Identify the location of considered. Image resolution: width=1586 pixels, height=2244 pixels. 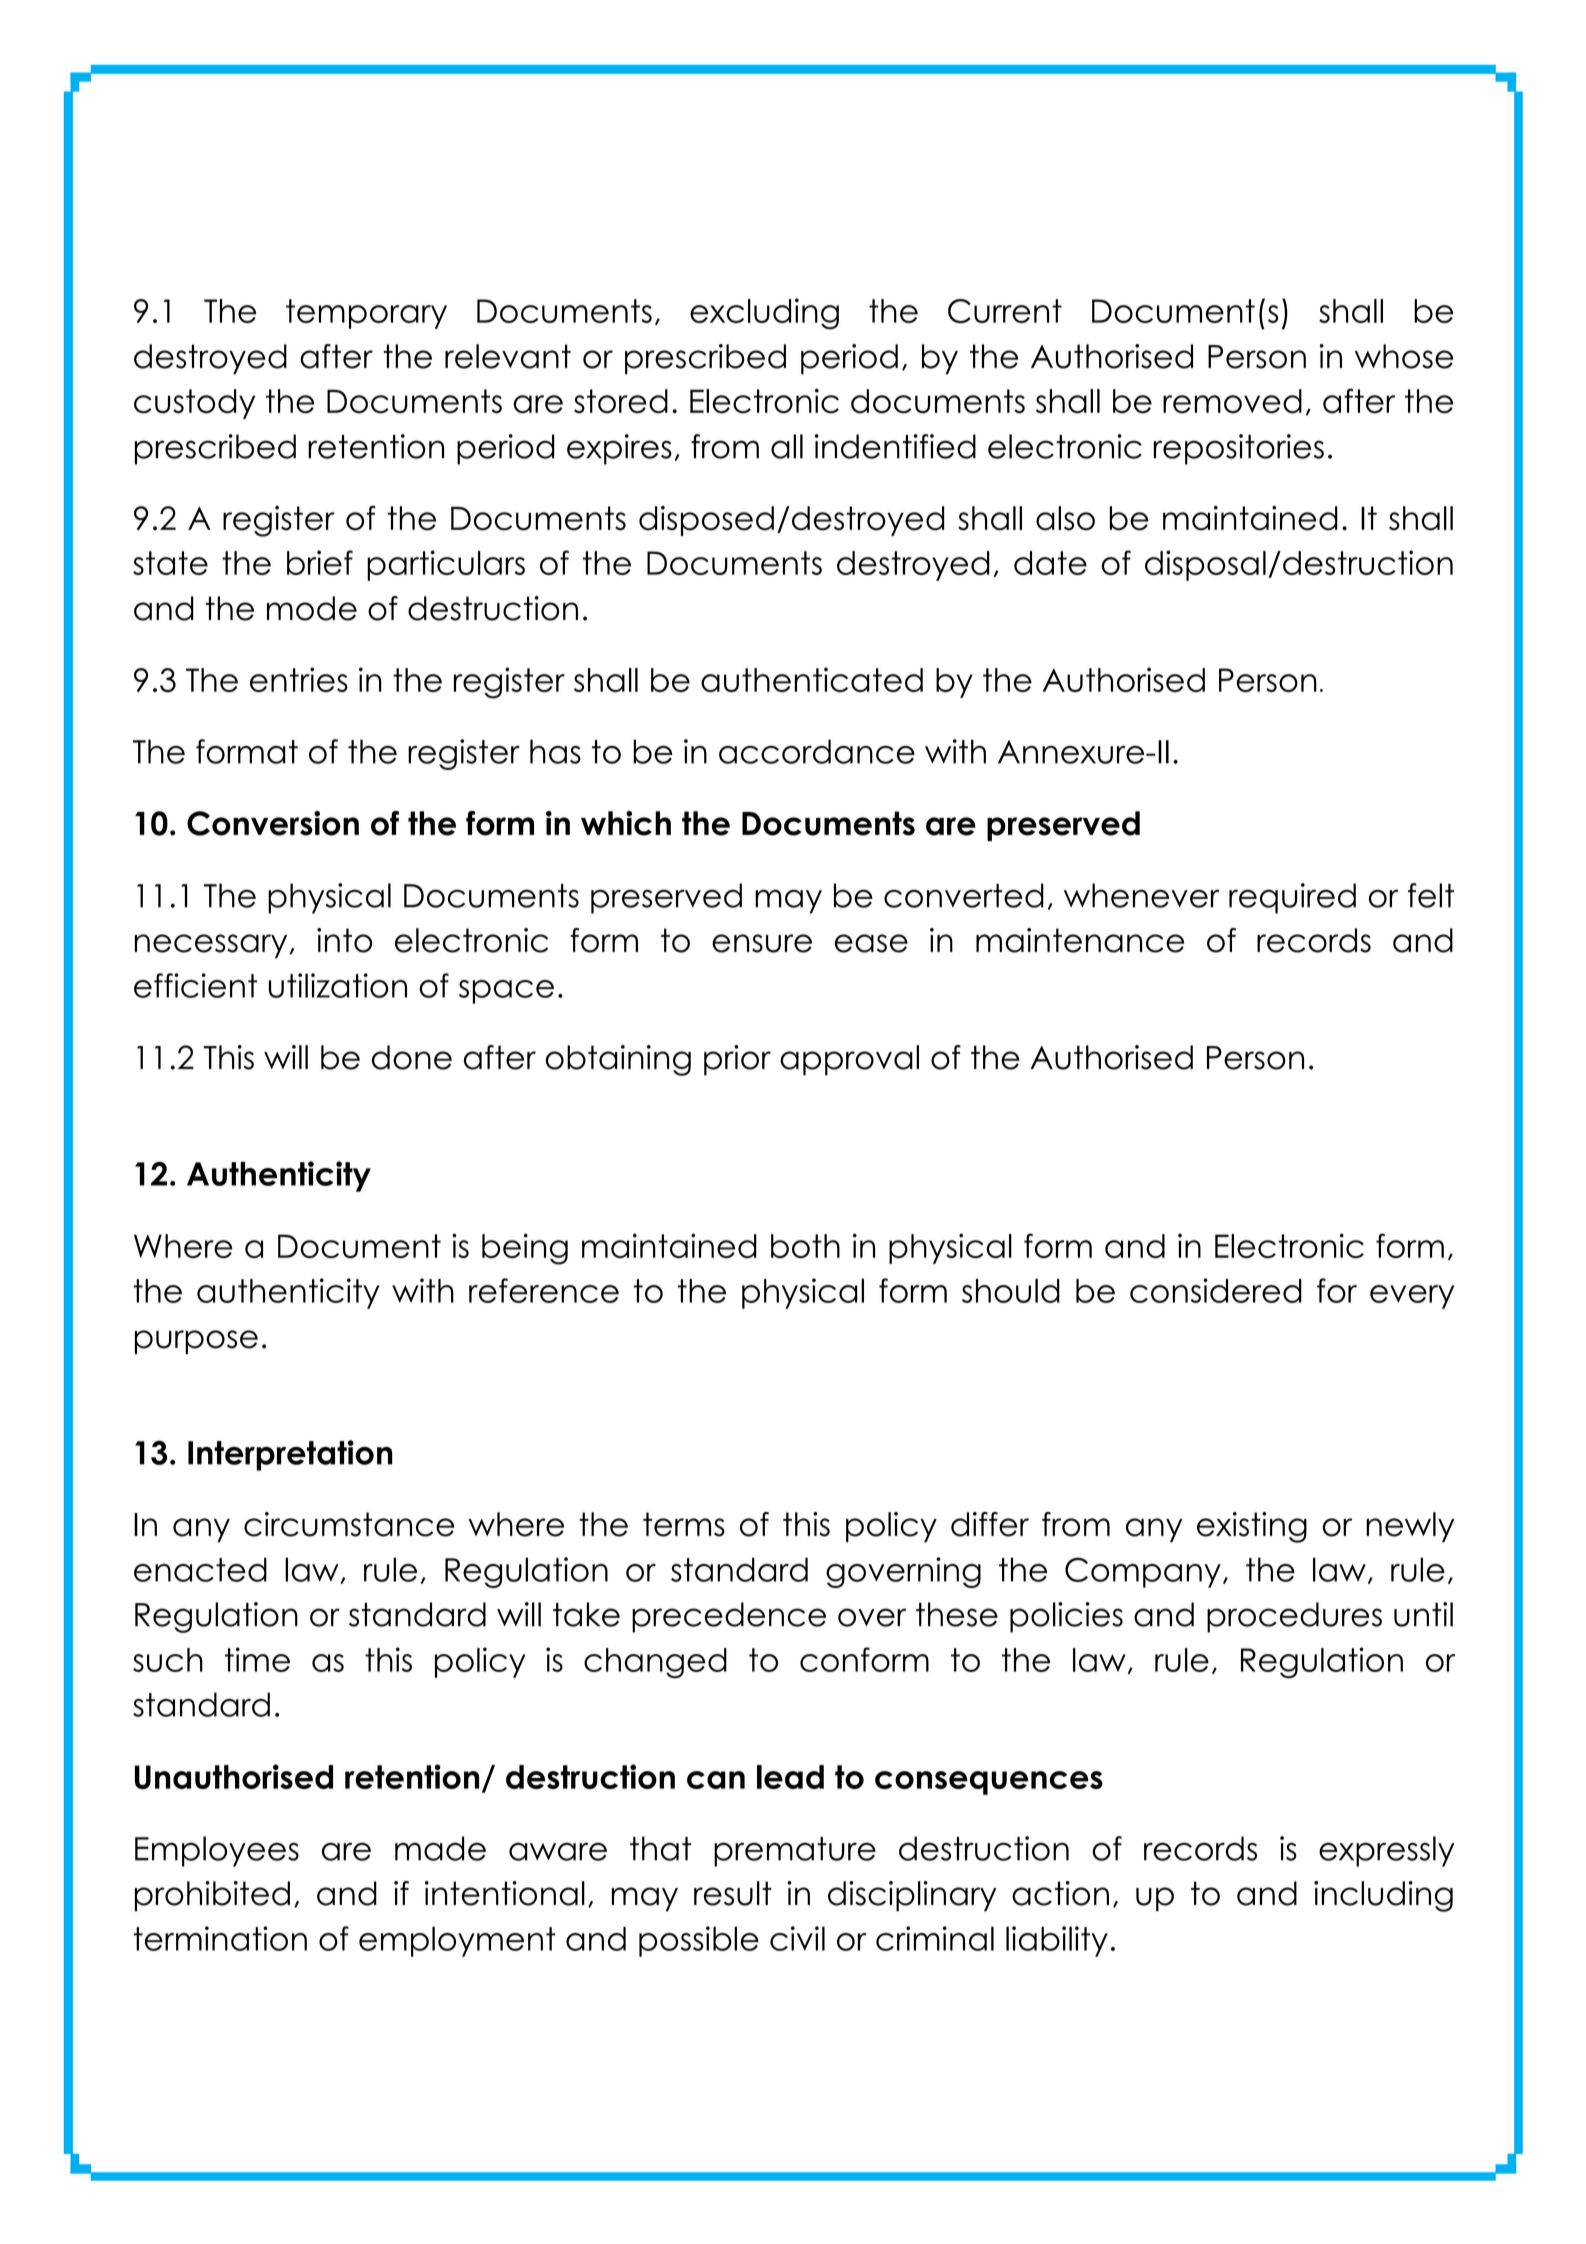
(1216, 1290).
